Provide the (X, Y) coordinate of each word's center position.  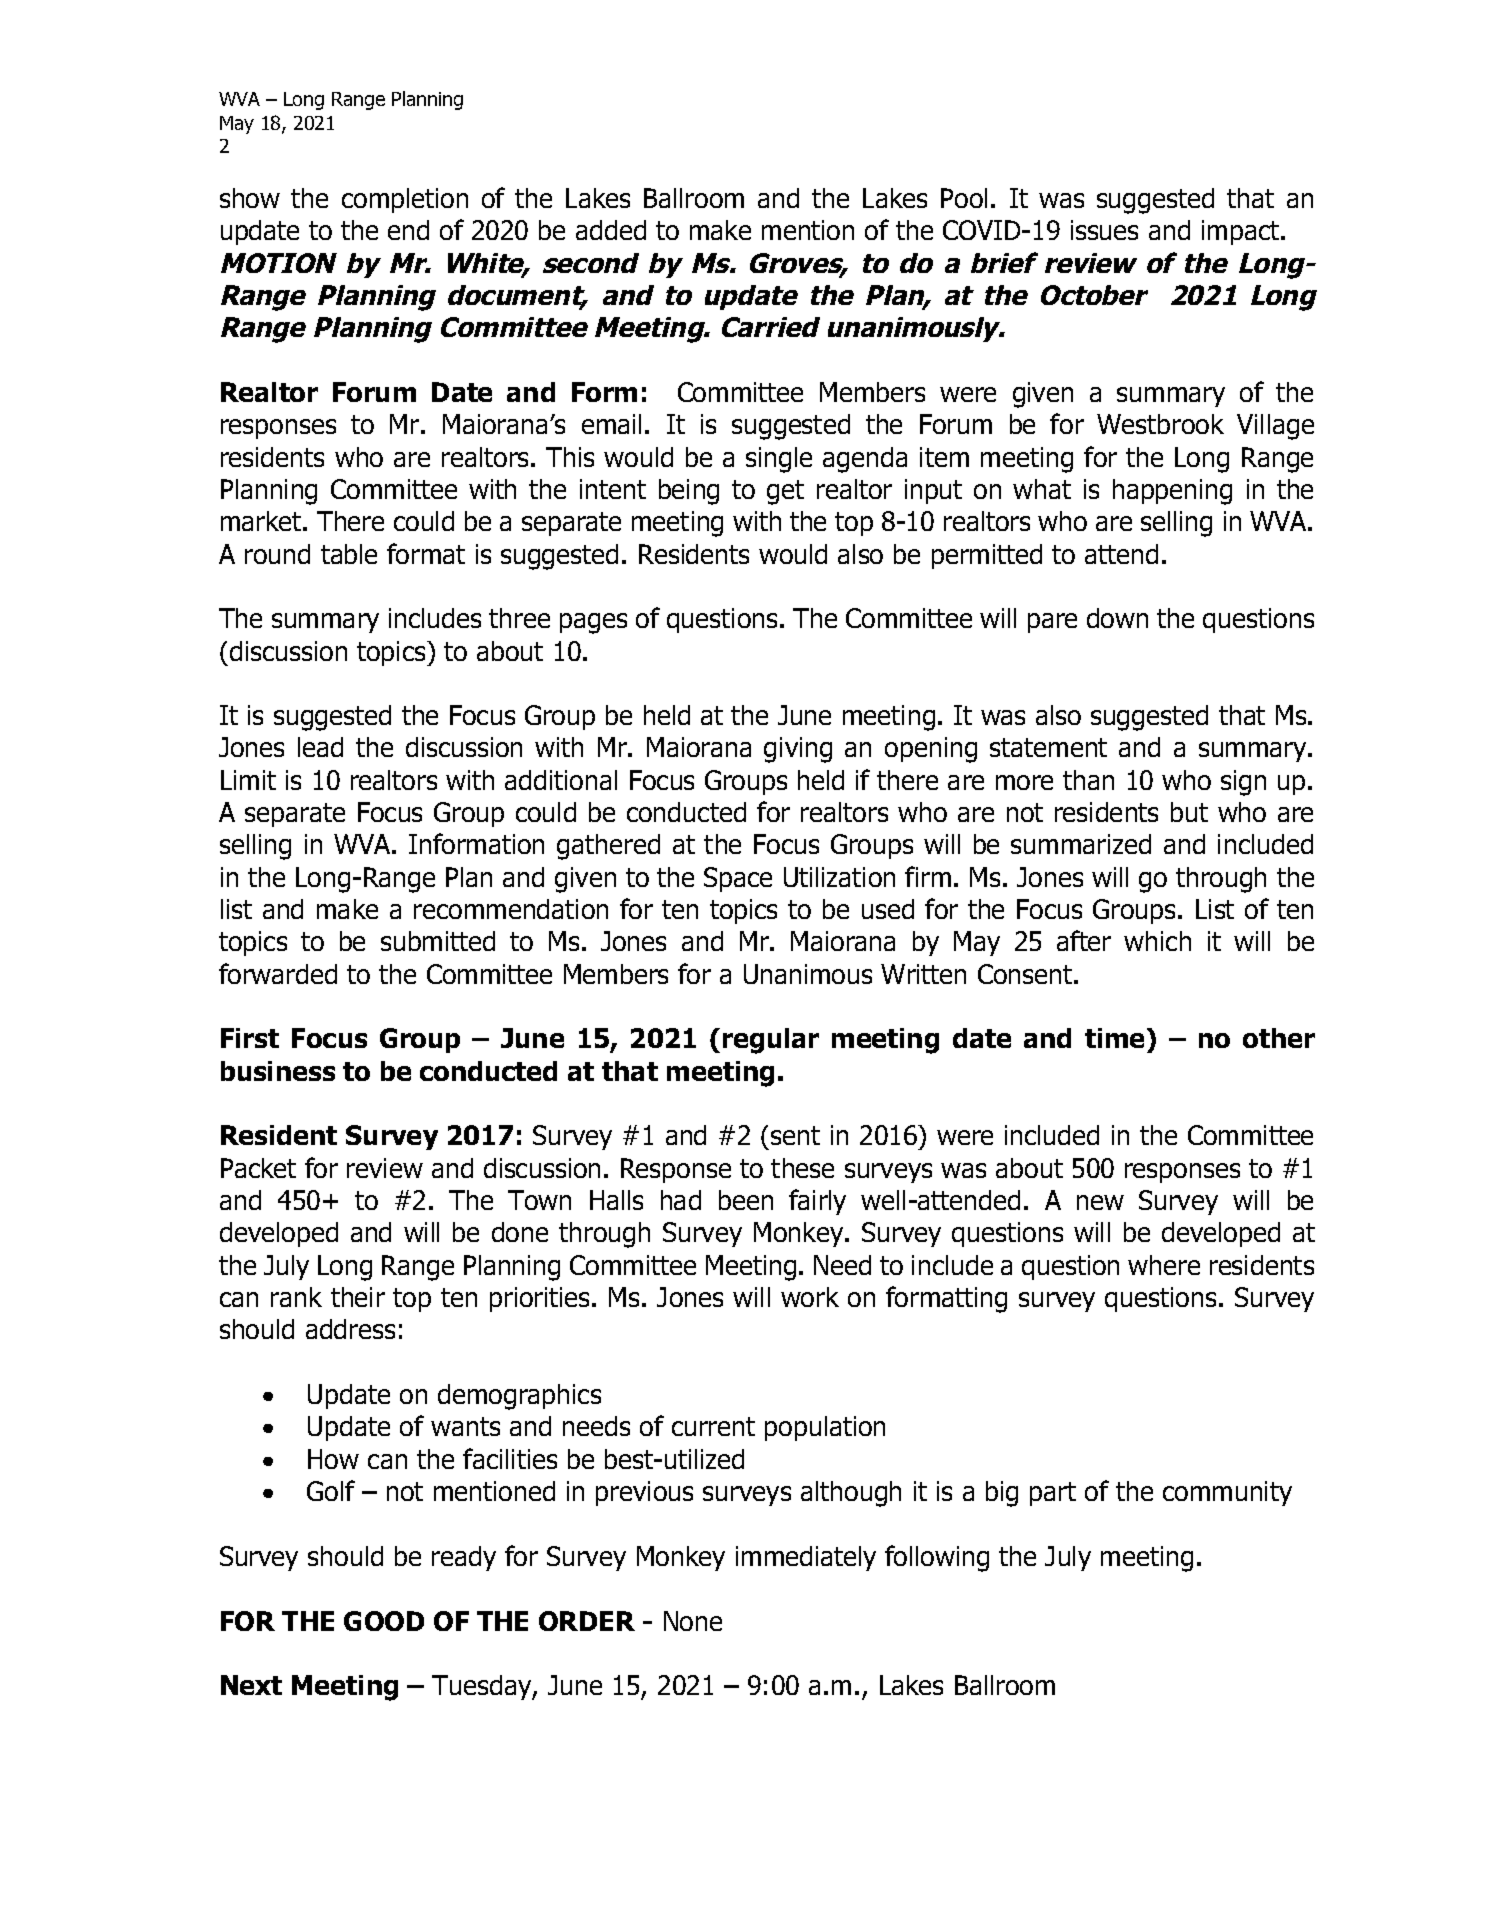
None (693, 1621)
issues (1104, 230)
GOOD (384, 1621)
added (611, 230)
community (1227, 1493)
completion (405, 200)
